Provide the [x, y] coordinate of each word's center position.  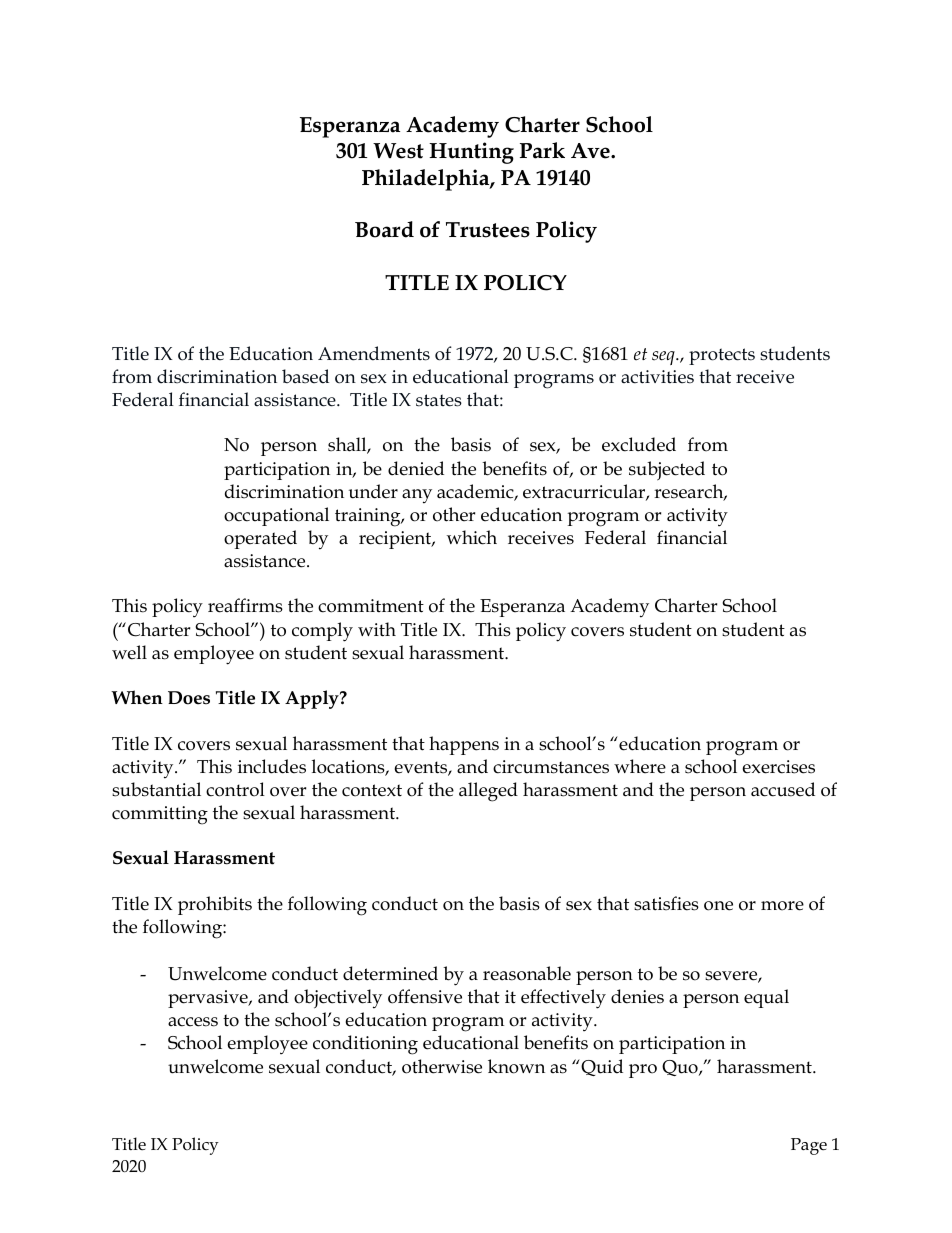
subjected [667, 471]
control [235, 789]
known [516, 1066]
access [193, 1022]
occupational [276, 516]
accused [783, 789]
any [417, 496]
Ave [591, 151]
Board [384, 229]
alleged [488, 792]
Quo [681, 1068]
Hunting [471, 153]
